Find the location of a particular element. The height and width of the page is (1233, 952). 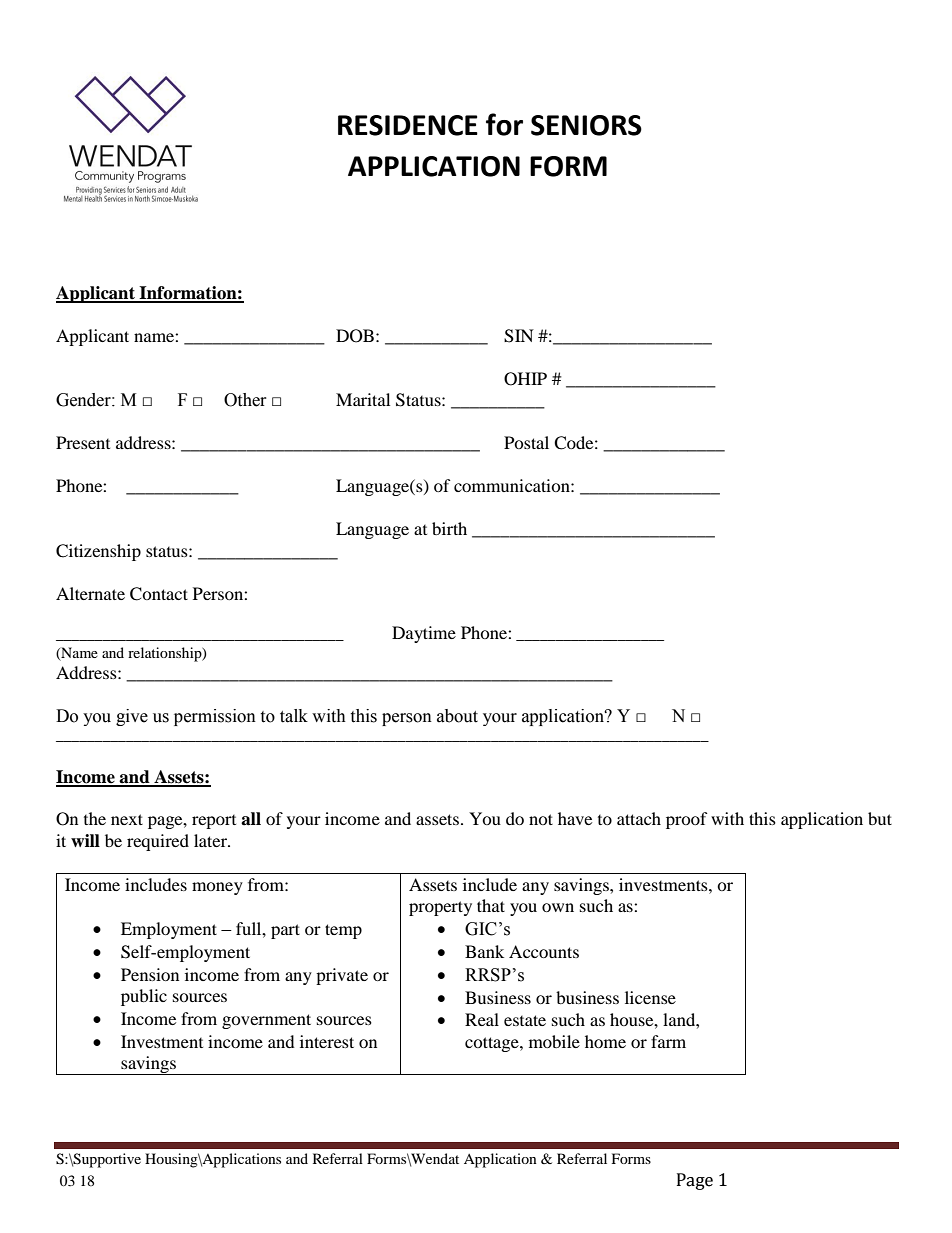

Marital is located at coordinates (363, 399).
